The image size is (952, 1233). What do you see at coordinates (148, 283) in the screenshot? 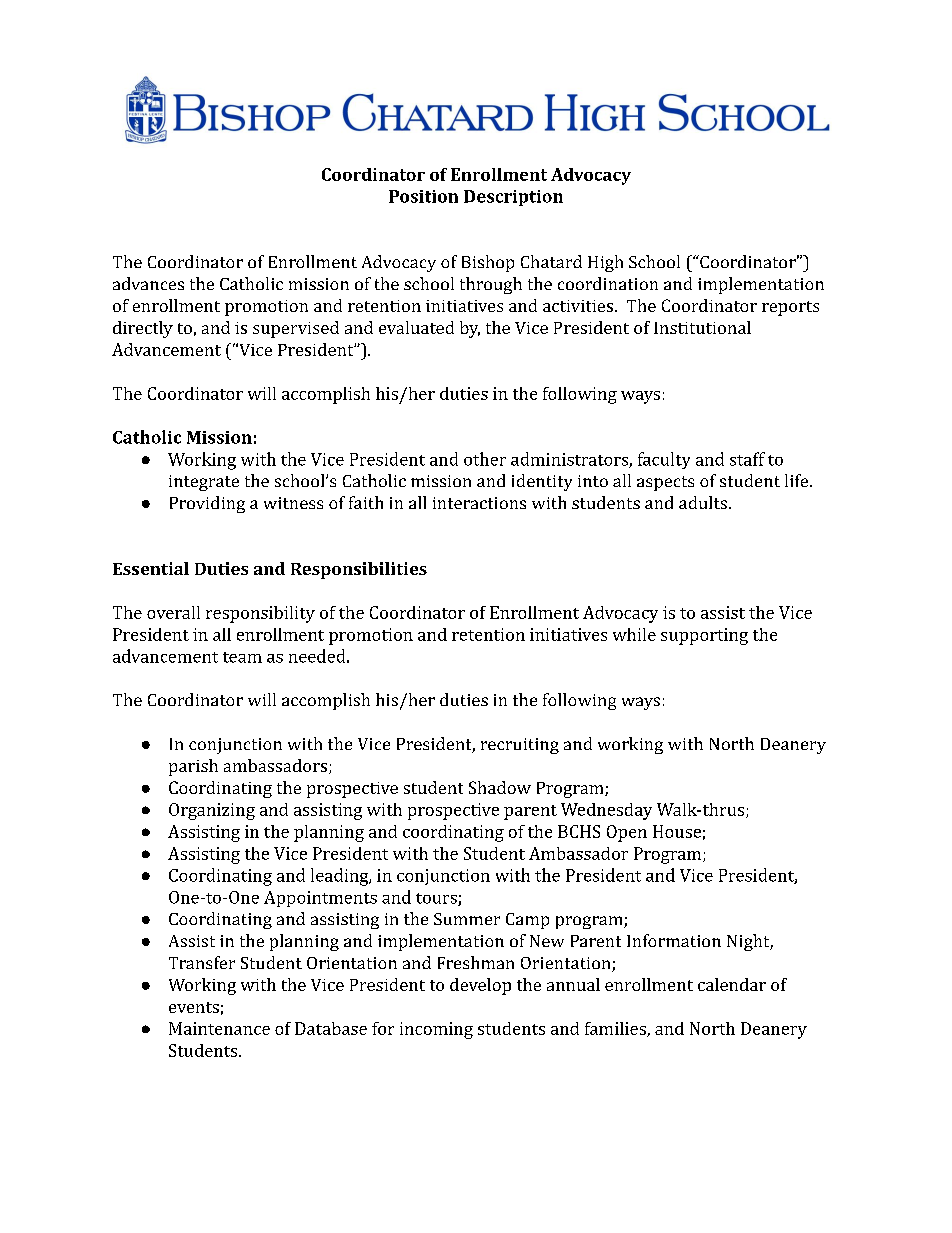
I see `advances` at bounding box center [148, 283].
